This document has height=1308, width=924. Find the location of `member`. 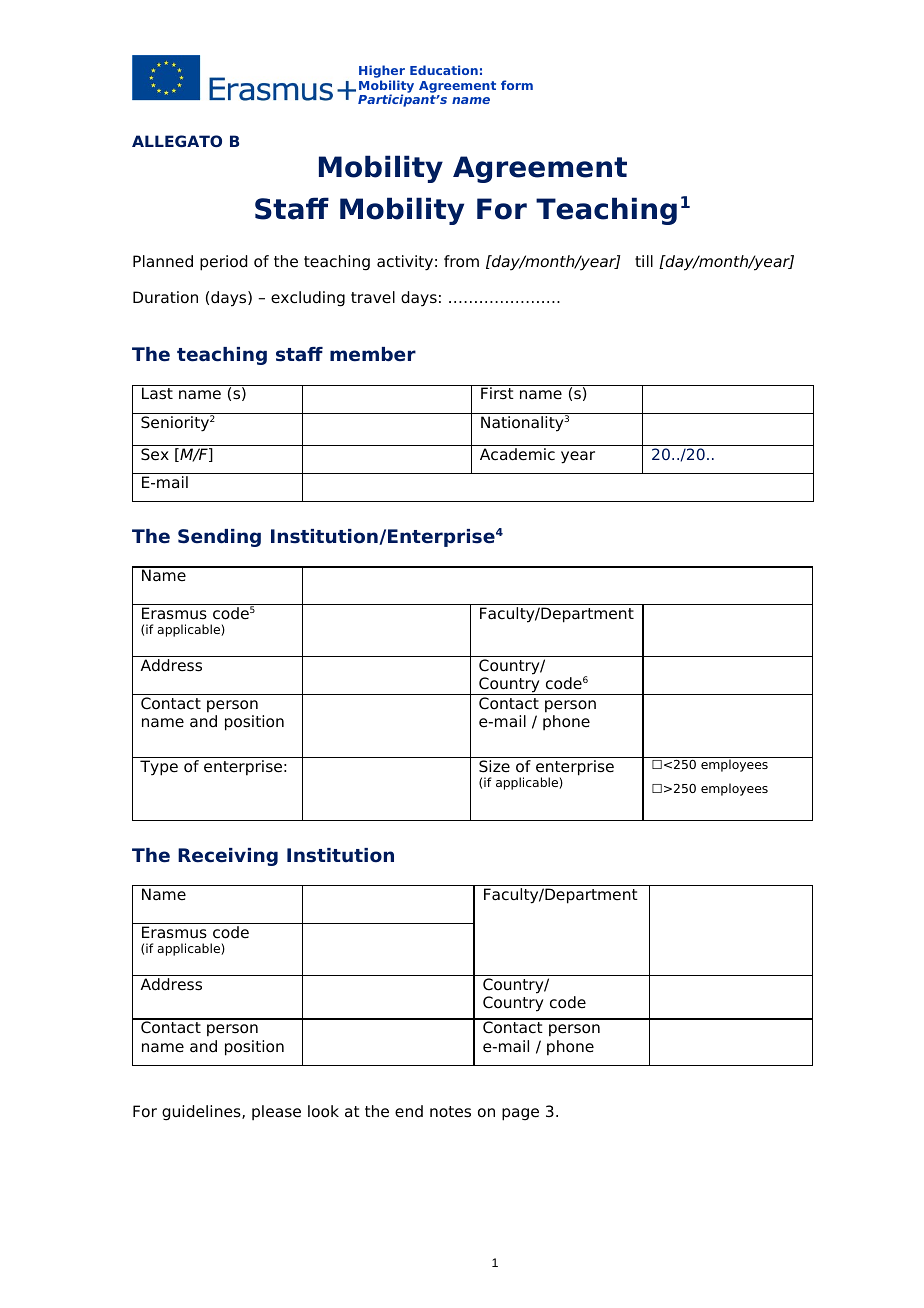

member is located at coordinates (373, 354).
